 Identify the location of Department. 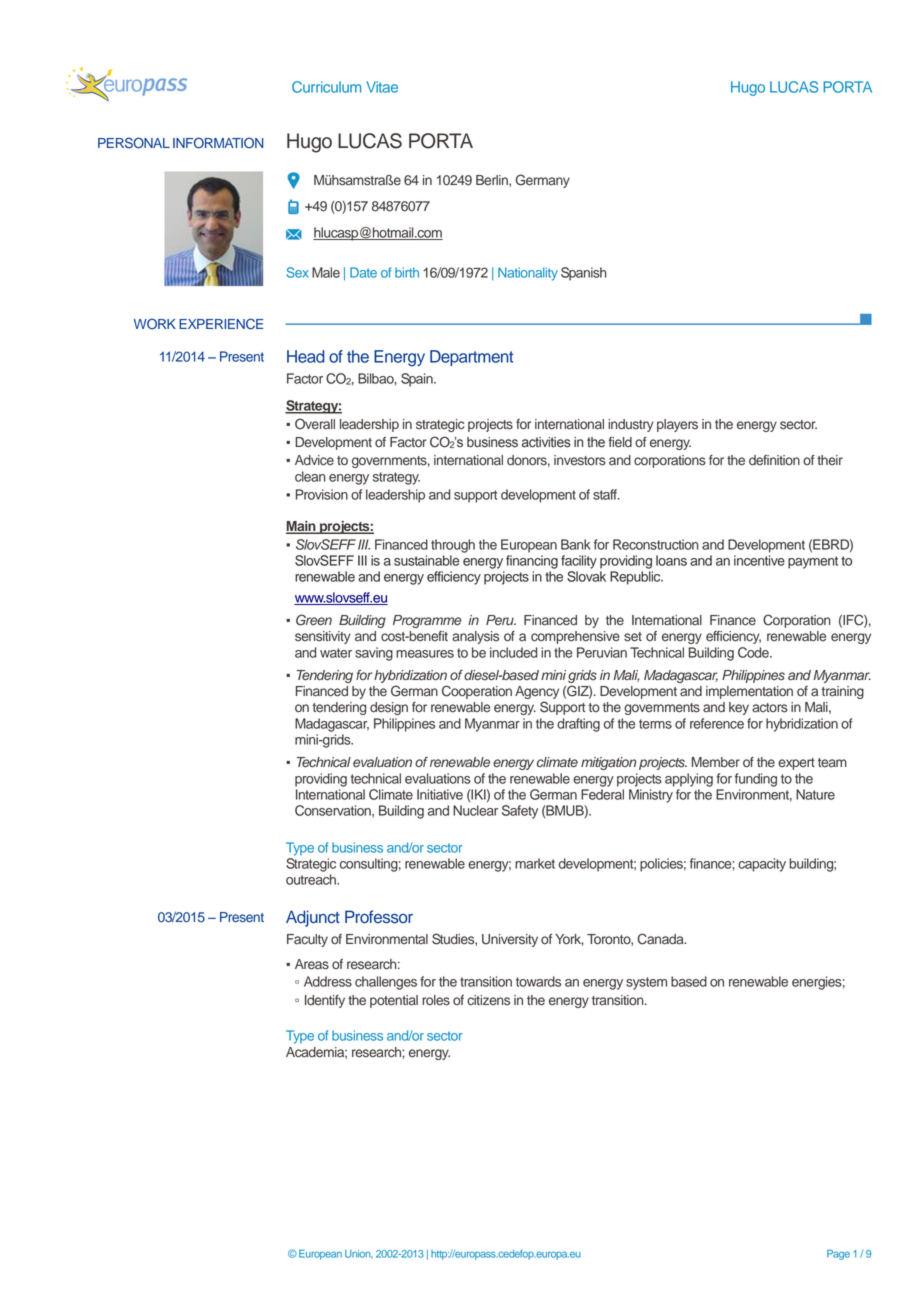
(471, 358).
